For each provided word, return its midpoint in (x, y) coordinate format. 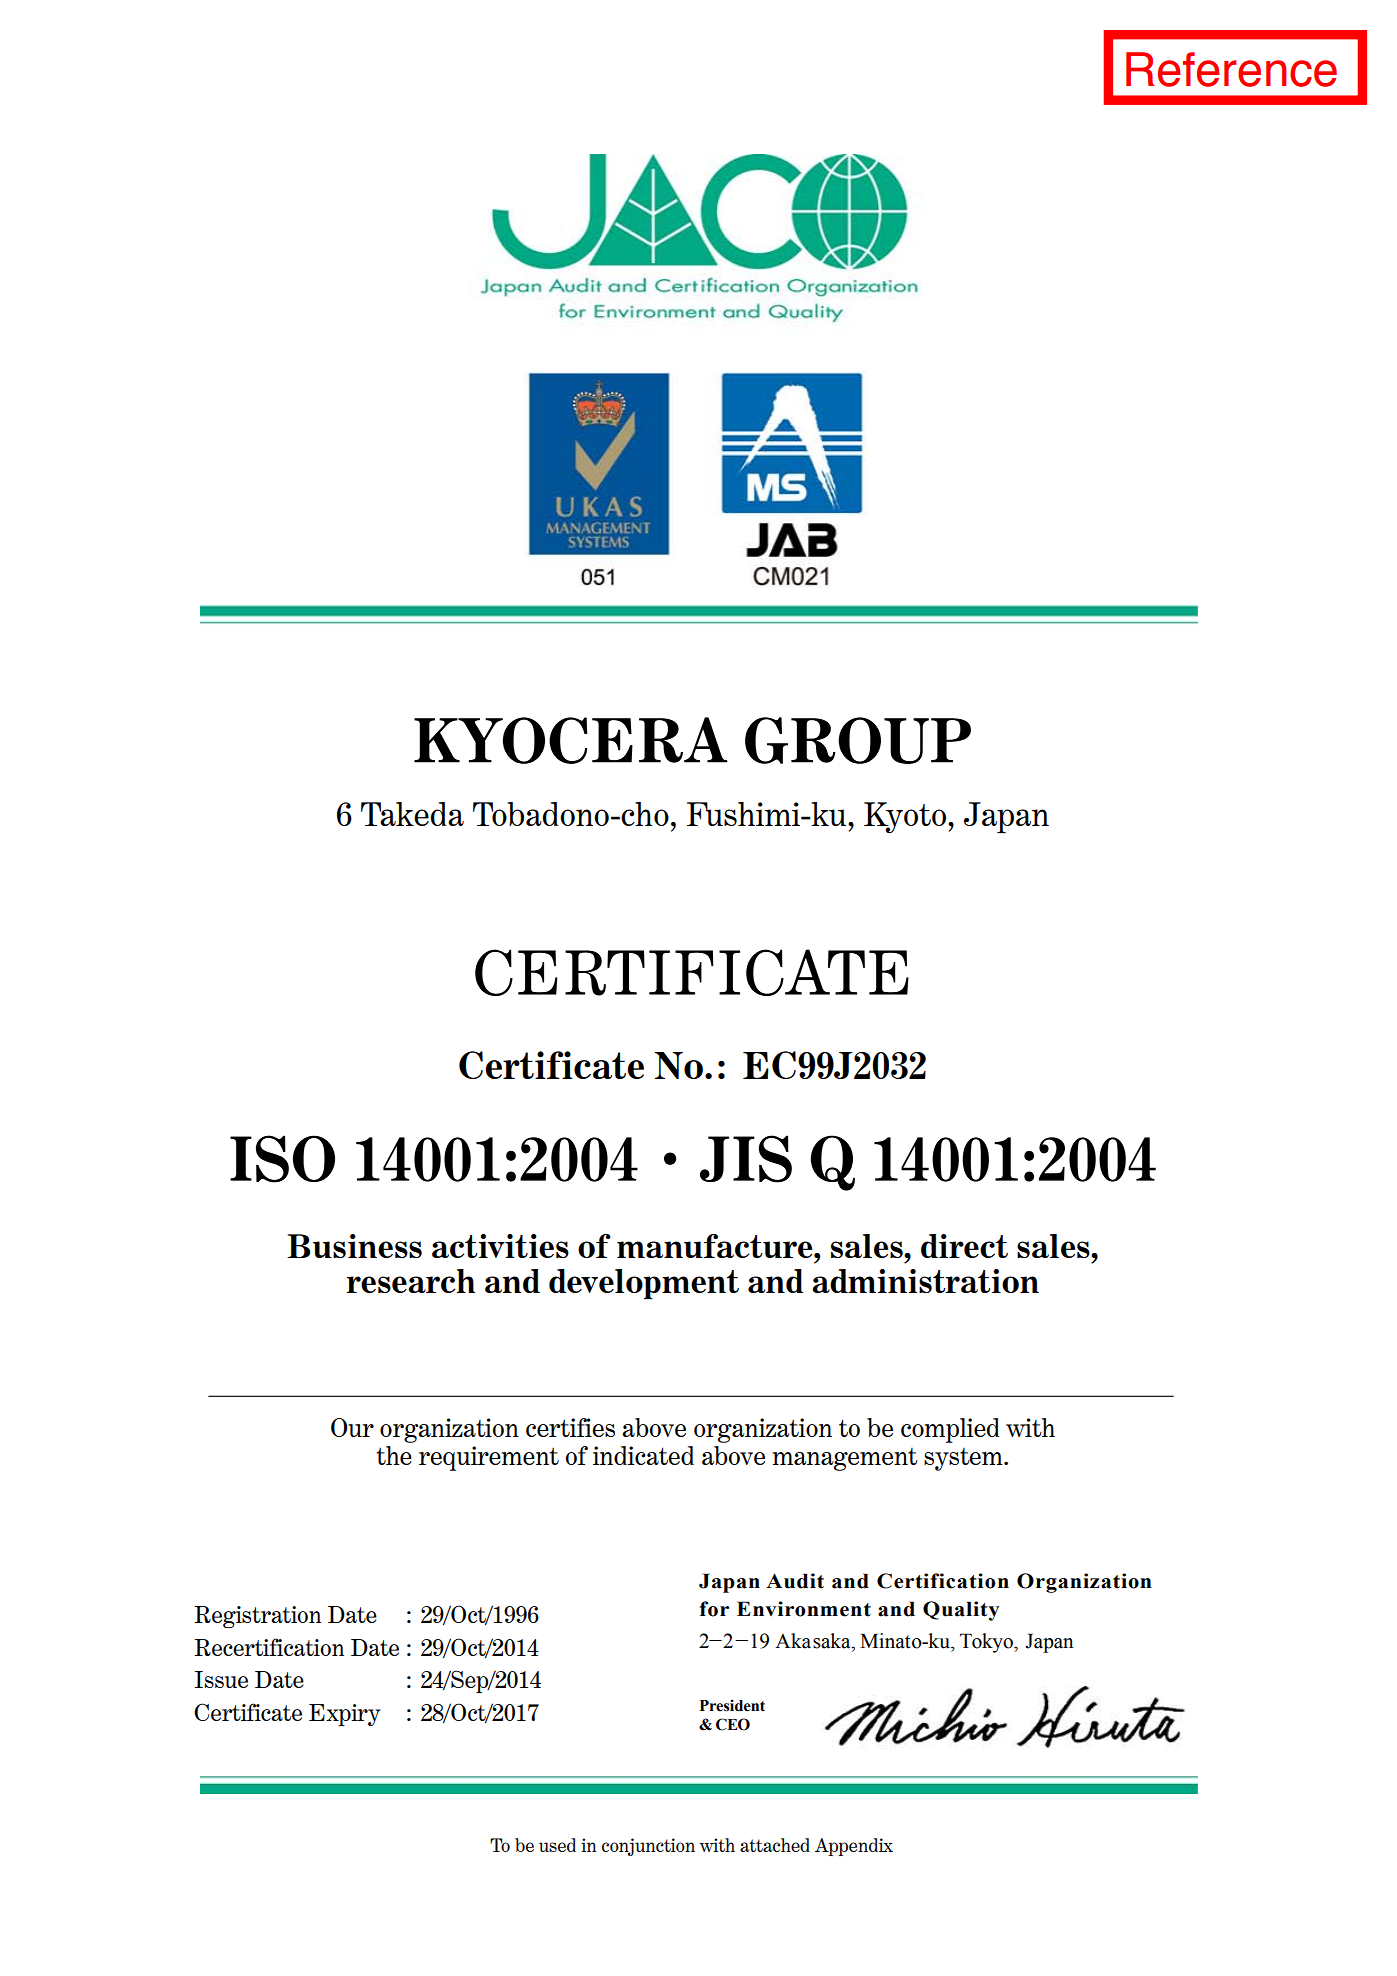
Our (352, 1427)
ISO (282, 1159)
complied (950, 1430)
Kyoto (906, 817)
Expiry (344, 1715)
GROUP (858, 740)
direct (964, 1246)
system (964, 1459)
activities (500, 1246)
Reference (1231, 69)
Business (354, 1246)
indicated (643, 1455)
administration (925, 1281)
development (644, 1284)
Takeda (412, 814)
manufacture (716, 1246)
